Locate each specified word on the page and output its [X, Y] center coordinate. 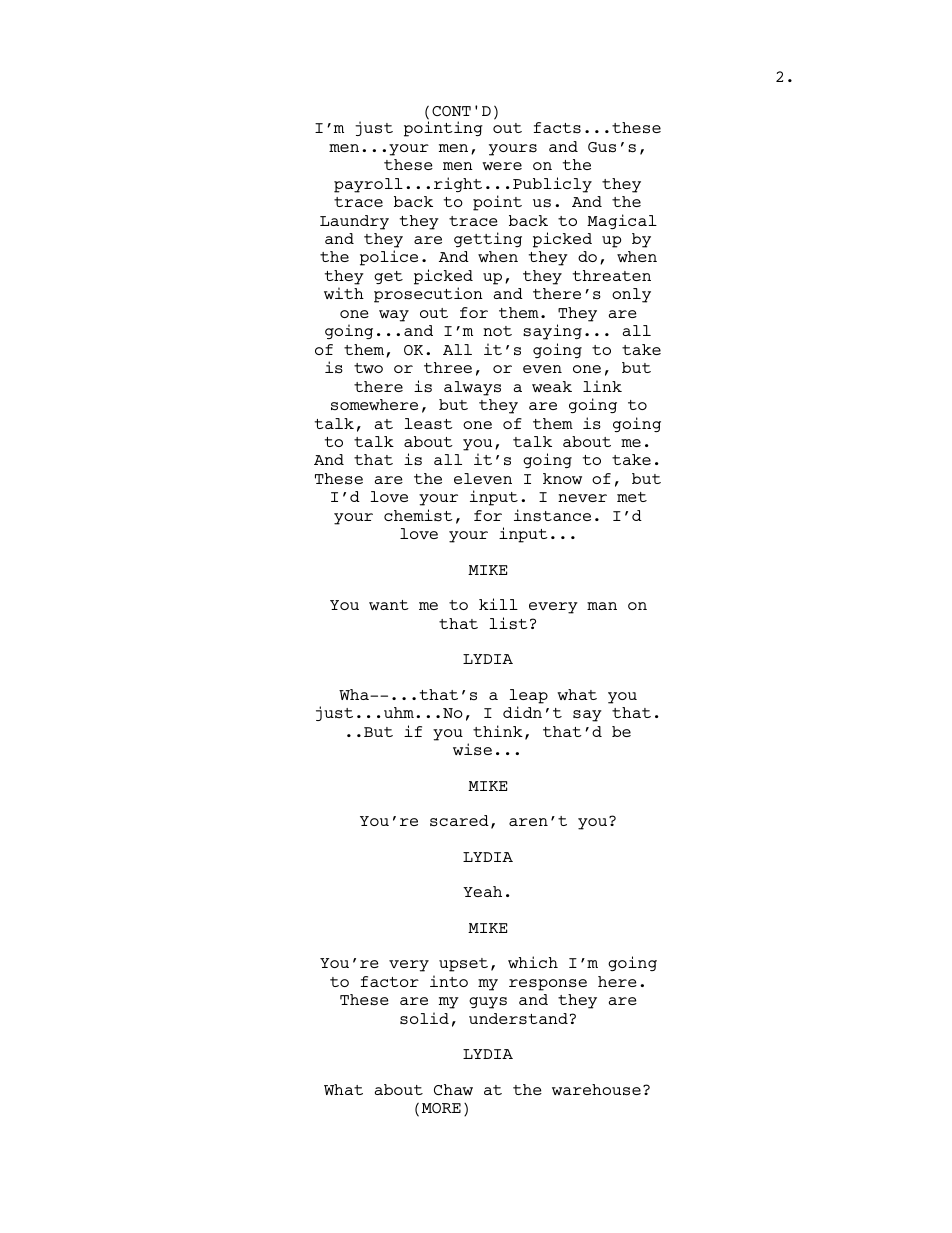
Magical [622, 221]
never [582, 498]
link [602, 386]
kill [498, 604]
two [368, 368]
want [389, 605]
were [502, 166]
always [472, 388]
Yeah [482, 891]
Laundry [354, 222]
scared [459, 820]
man [602, 606]
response [548, 985]
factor [390, 981]
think [498, 731]
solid [424, 1018]
